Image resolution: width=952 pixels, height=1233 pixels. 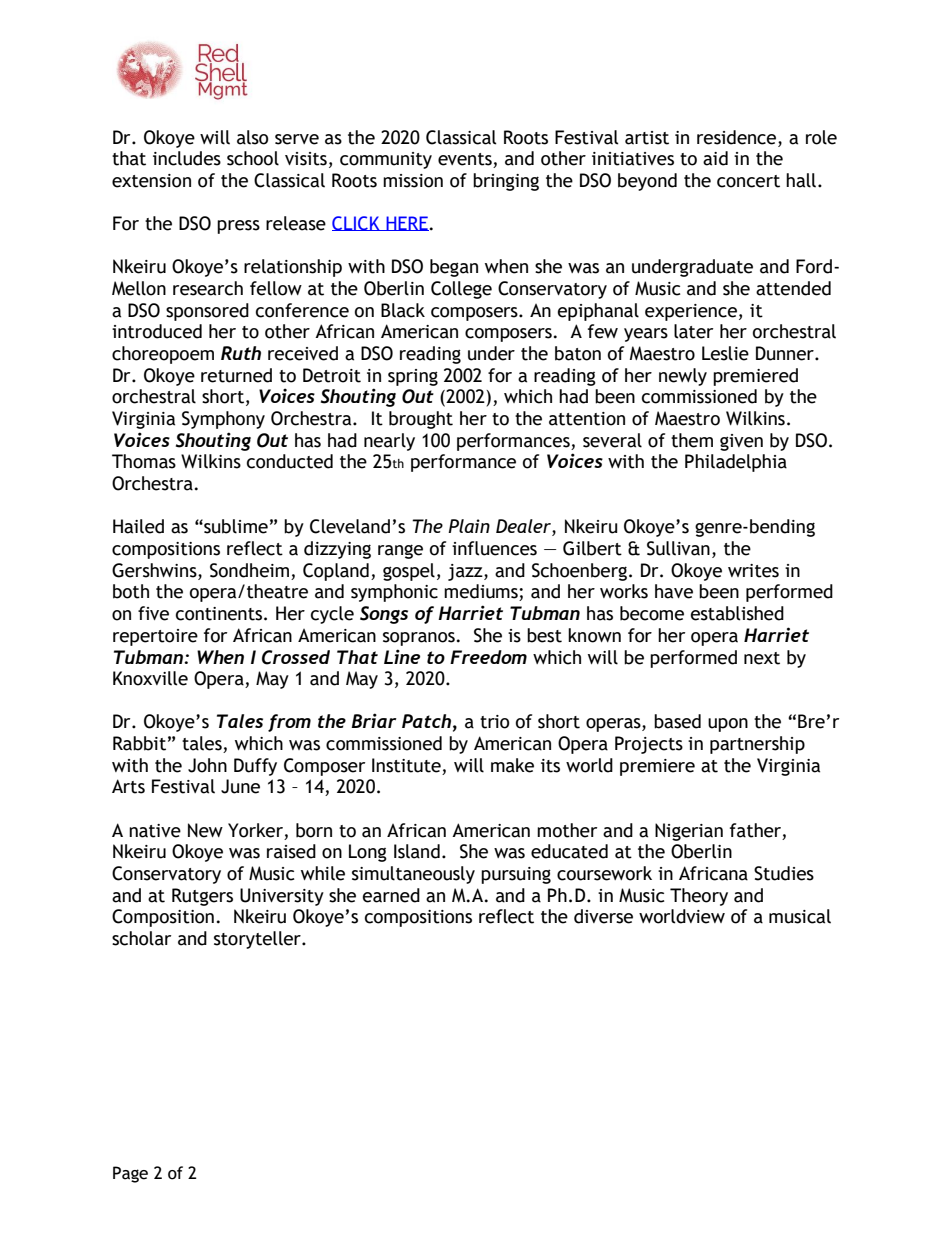 I want to click on concert, so click(x=748, y=181).
